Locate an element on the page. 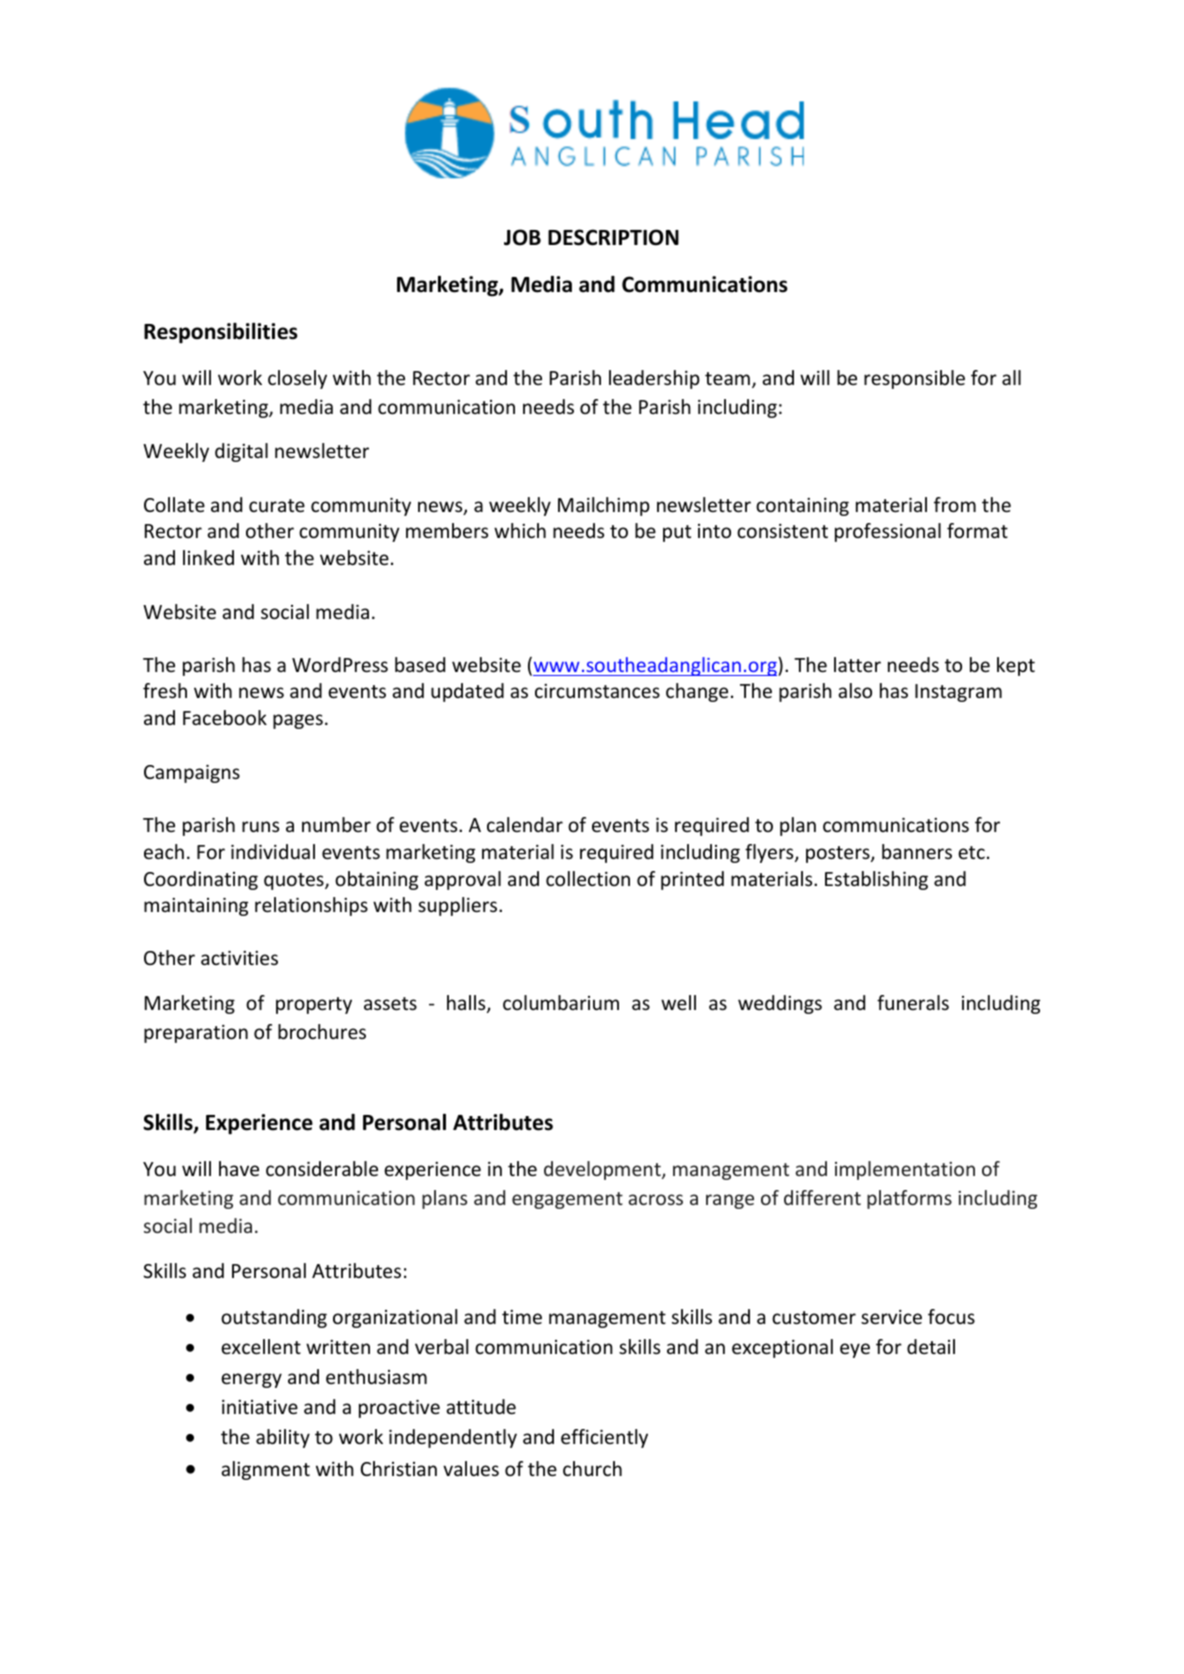 The width and height of the image is (1184, 1674). Responsibilities is located at coordinates (221, 333).
